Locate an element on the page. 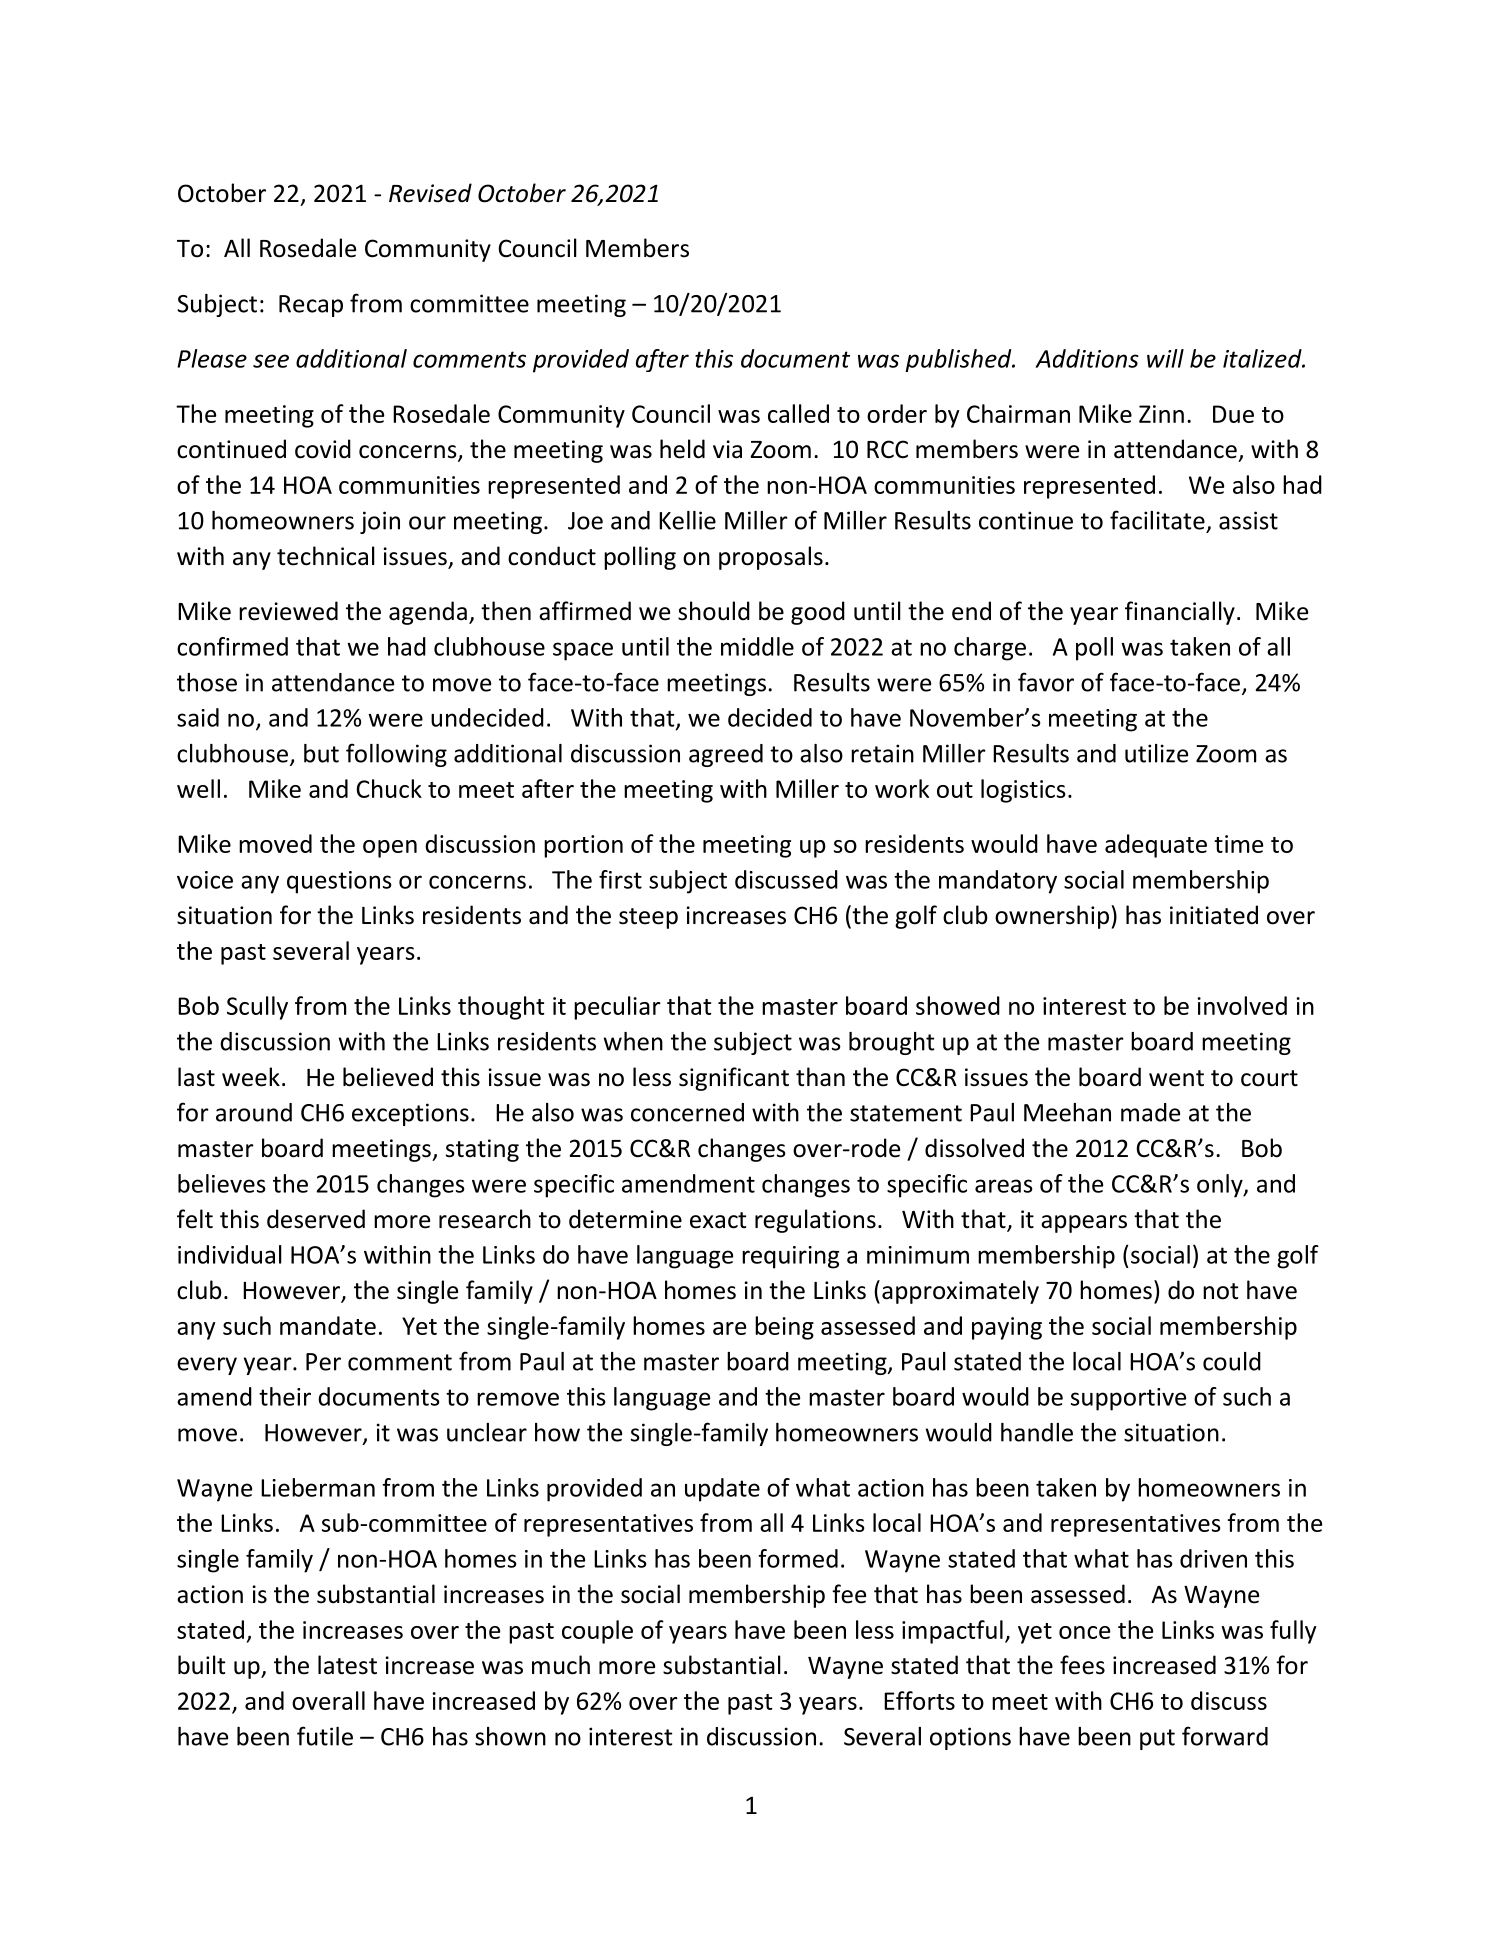  but is located at coordinates (321, 753).
